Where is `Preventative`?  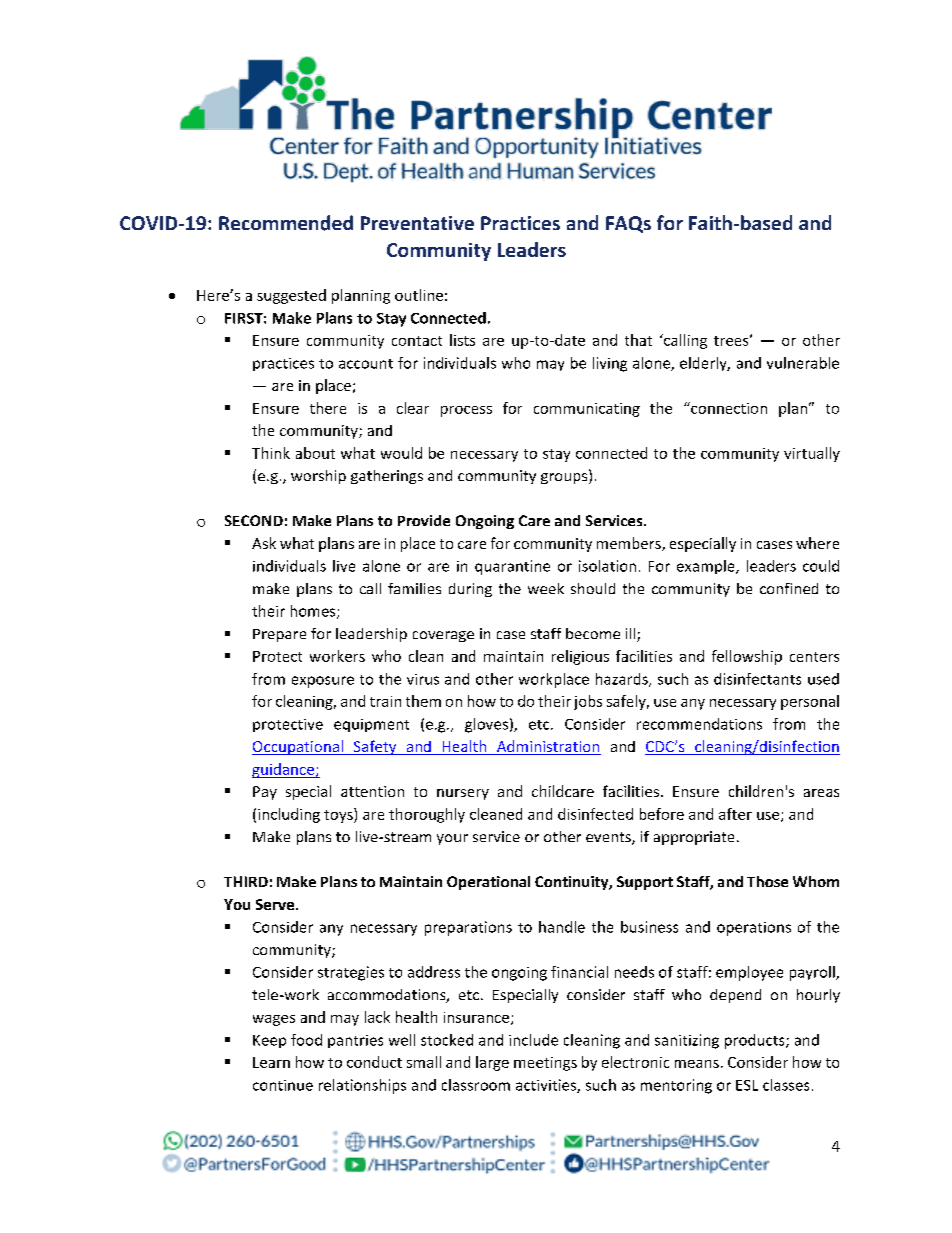 Preventative is located at coordinates (417, 223).
